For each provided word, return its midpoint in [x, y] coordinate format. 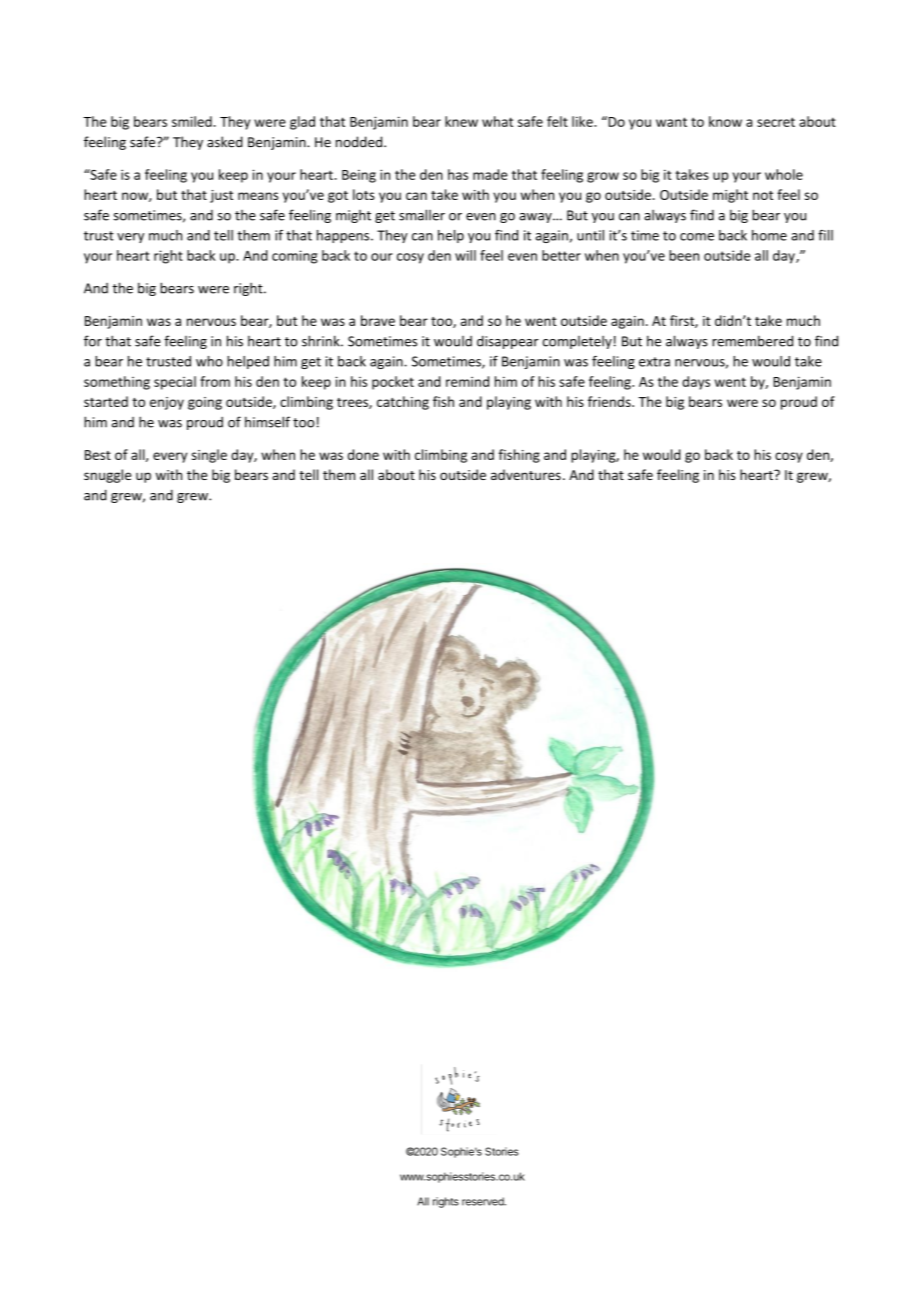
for [93, 341]
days [696, 383]
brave [378, 320]
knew [461, 121]
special [175, 383]
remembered [752, 341]
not [763, 195]
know [725, 121]
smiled [192, 121]
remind [467, 381]
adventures [526, 474]
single [209, 456]
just [221, 196]
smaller [422, 215]
